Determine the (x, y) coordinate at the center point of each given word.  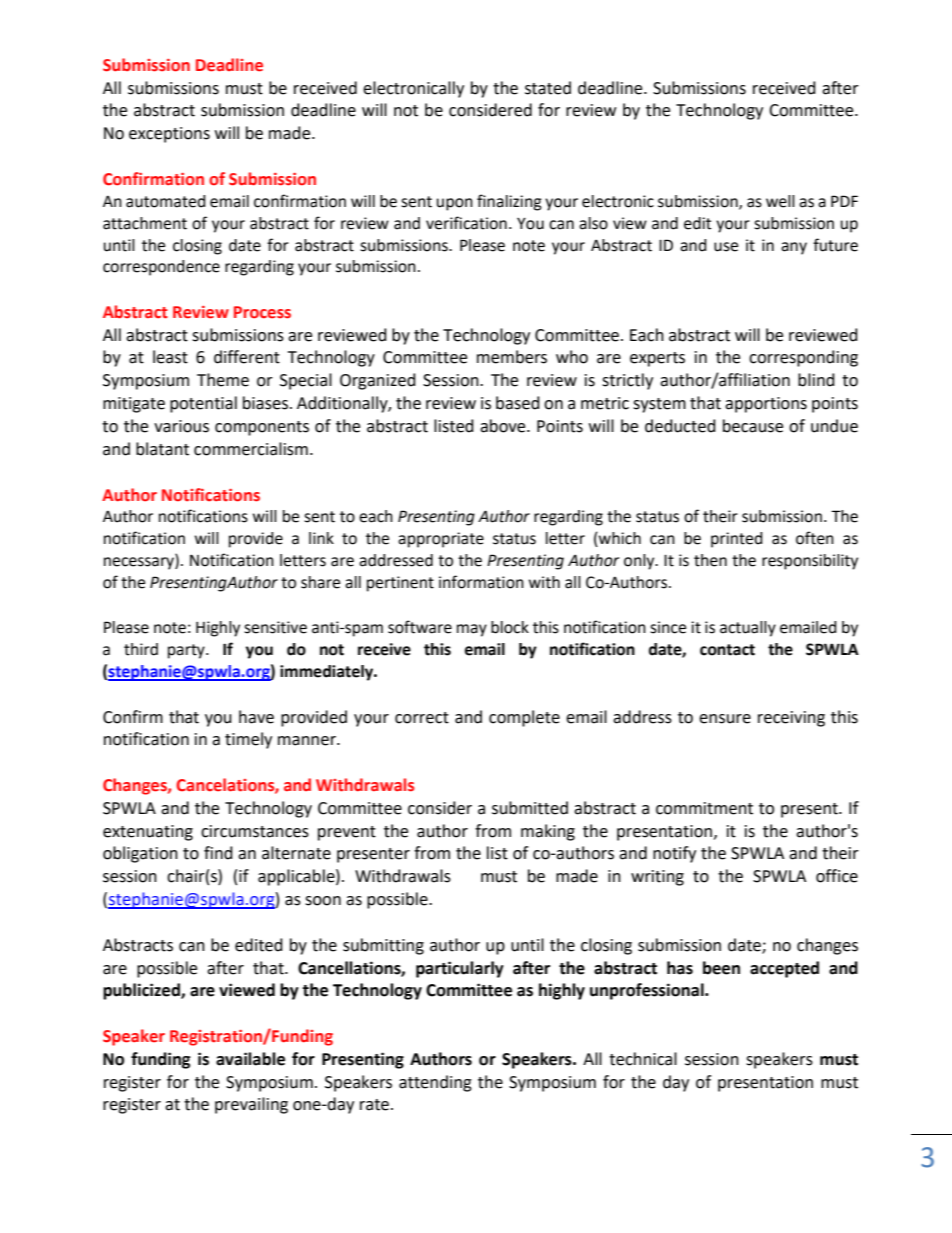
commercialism (251, 449)
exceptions (169, 135)
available (250, 1059)
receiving (791, 719)
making (548, 832)
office (837, 876)
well (780, 201)
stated (548, 88)
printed (737, 540)
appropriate (441, 540)
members (512, 357)
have (256, 717)
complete (524, 718)
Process (262, 312)
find (218, 853)
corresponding (803, 358)
